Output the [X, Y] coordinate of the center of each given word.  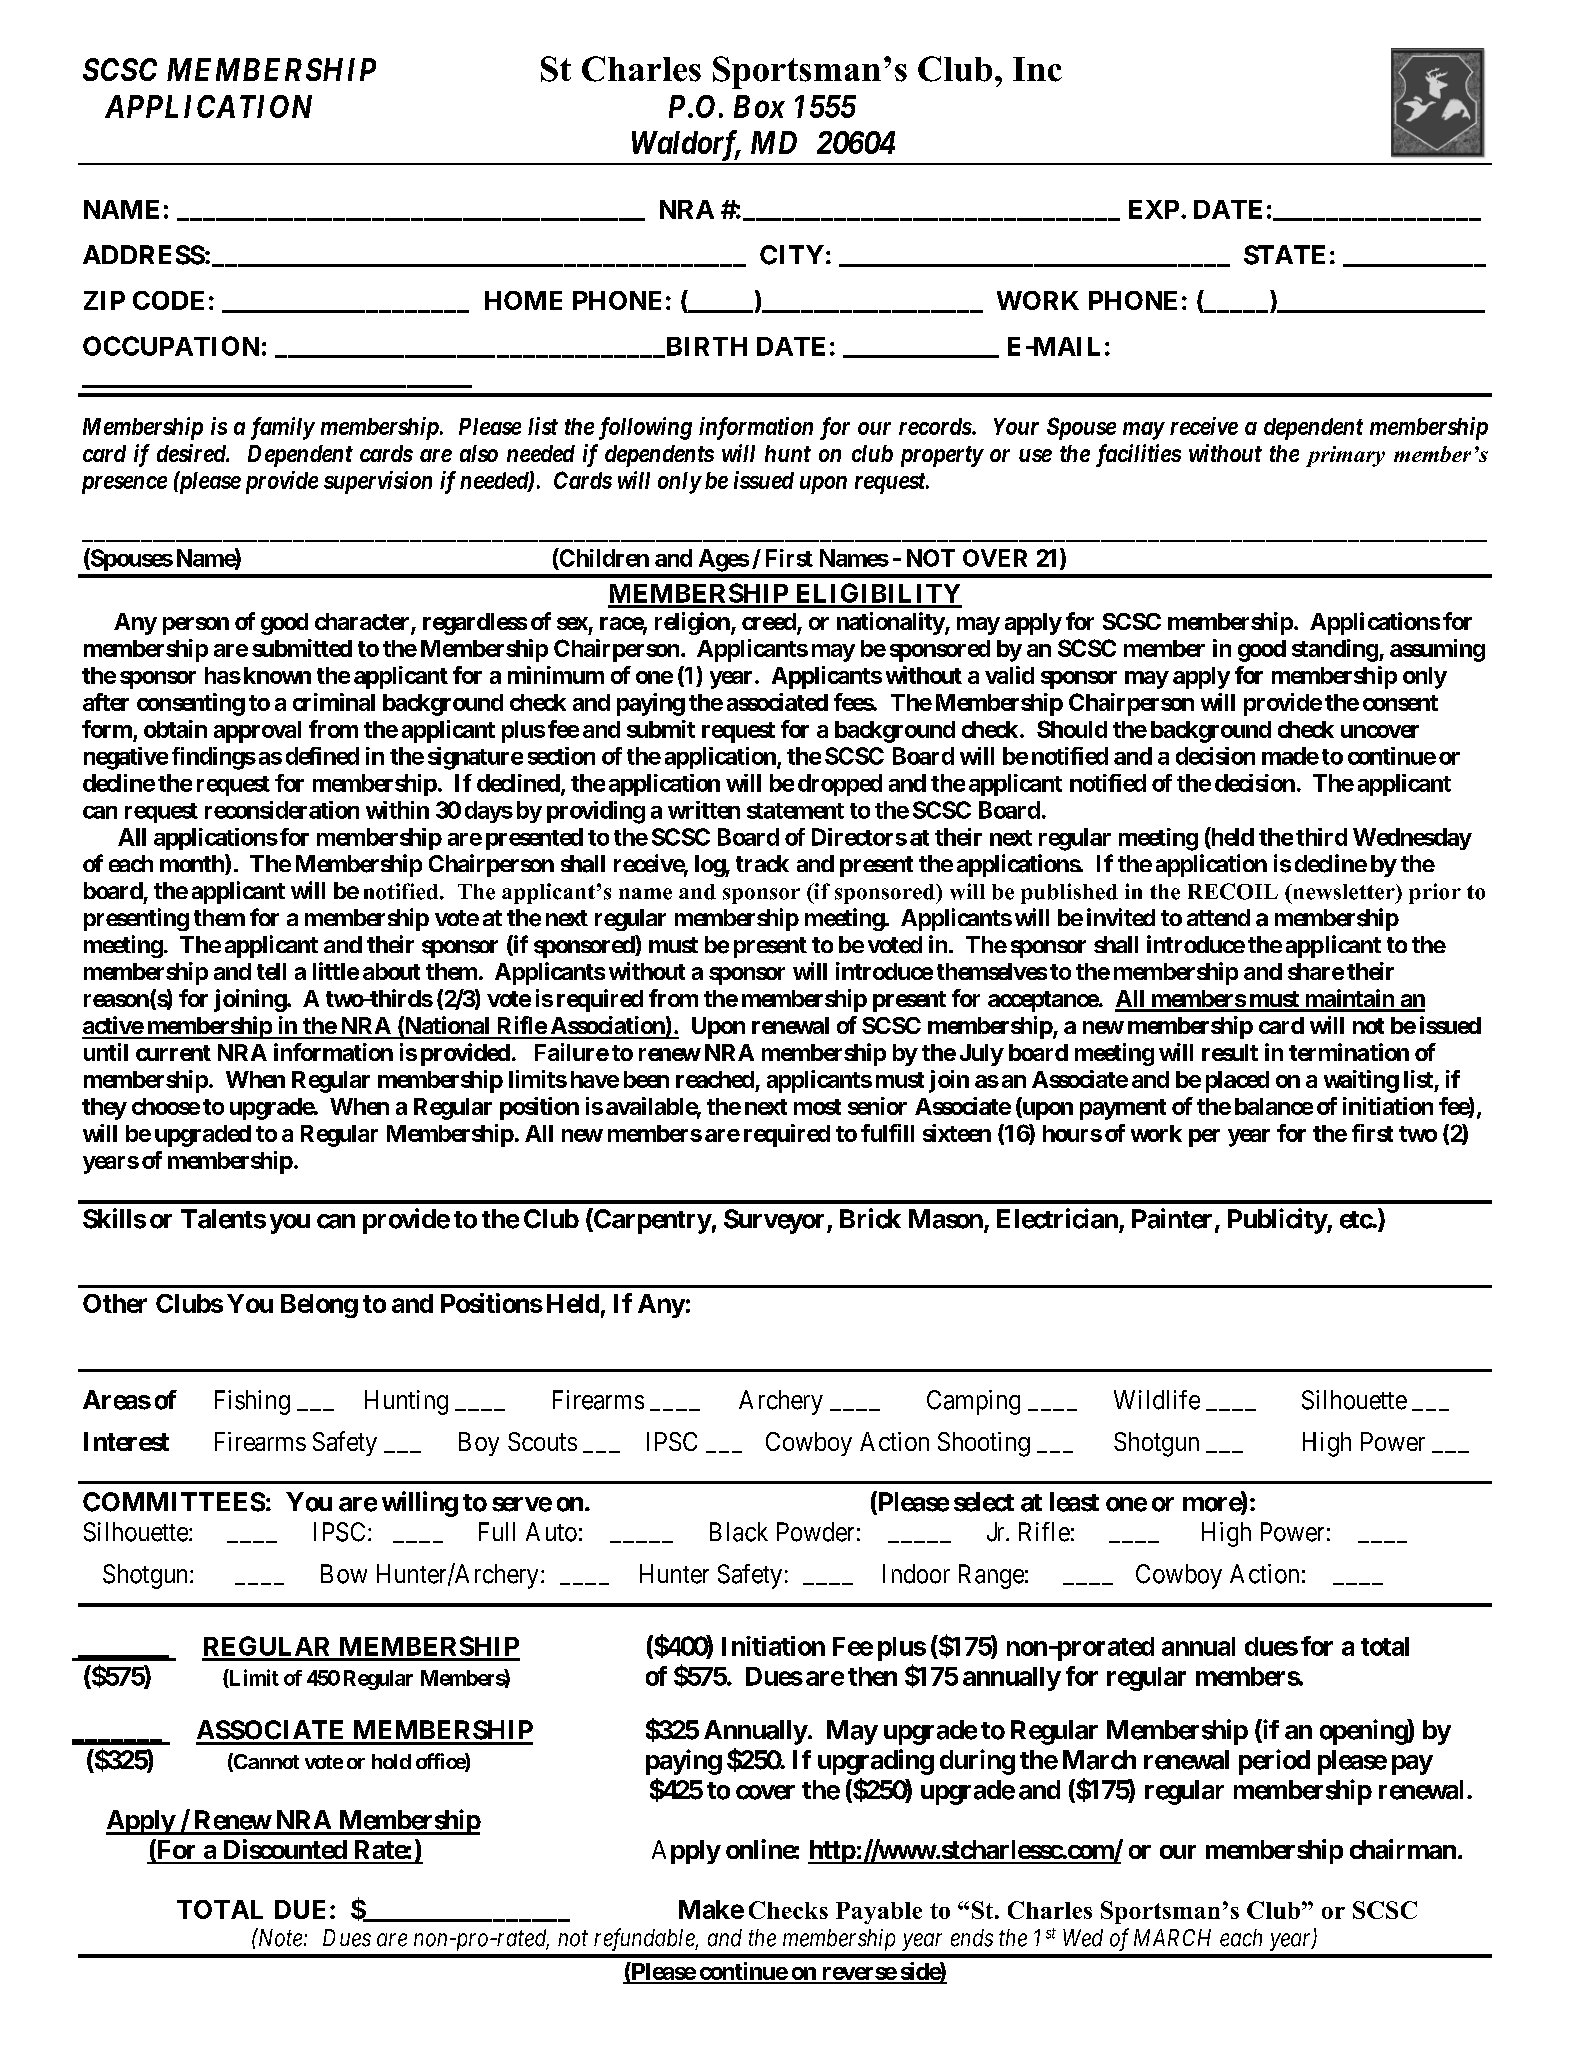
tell [271, 971]
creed [770, 623]
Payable [879, 1913]
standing [1335, 650]
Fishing [252, 1402]
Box [759, 106]
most [817, 1107]
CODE [168, 300]
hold [391, 1761]
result [1230, 1052]
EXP [1154, 209]
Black [739, 1532]
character [363, 623]
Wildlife [1157, 1400]
